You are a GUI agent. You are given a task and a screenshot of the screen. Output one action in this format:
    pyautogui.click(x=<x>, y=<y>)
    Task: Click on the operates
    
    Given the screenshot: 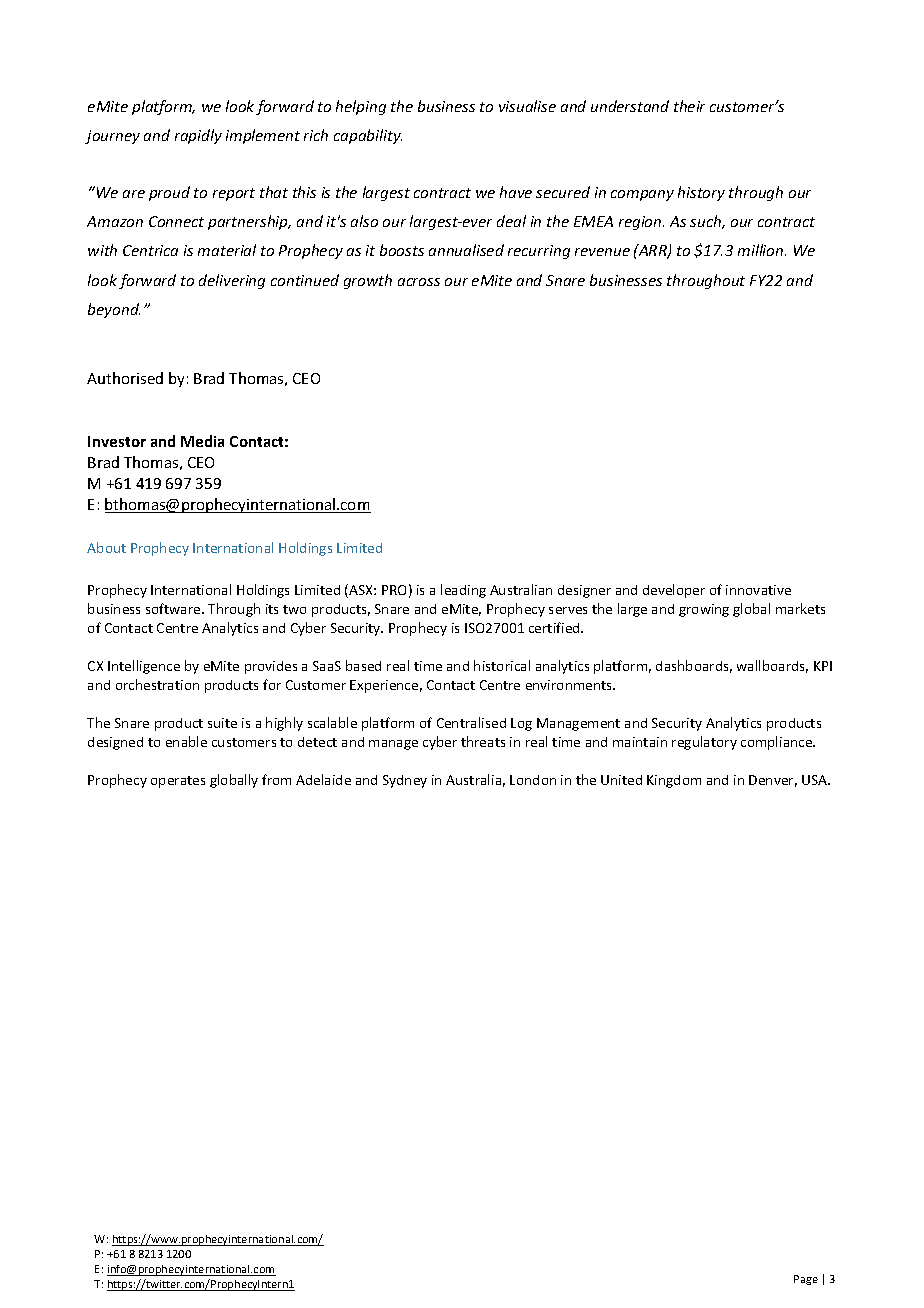 What is the action you would take?
    pyautogui.click(x=178, y=782)
